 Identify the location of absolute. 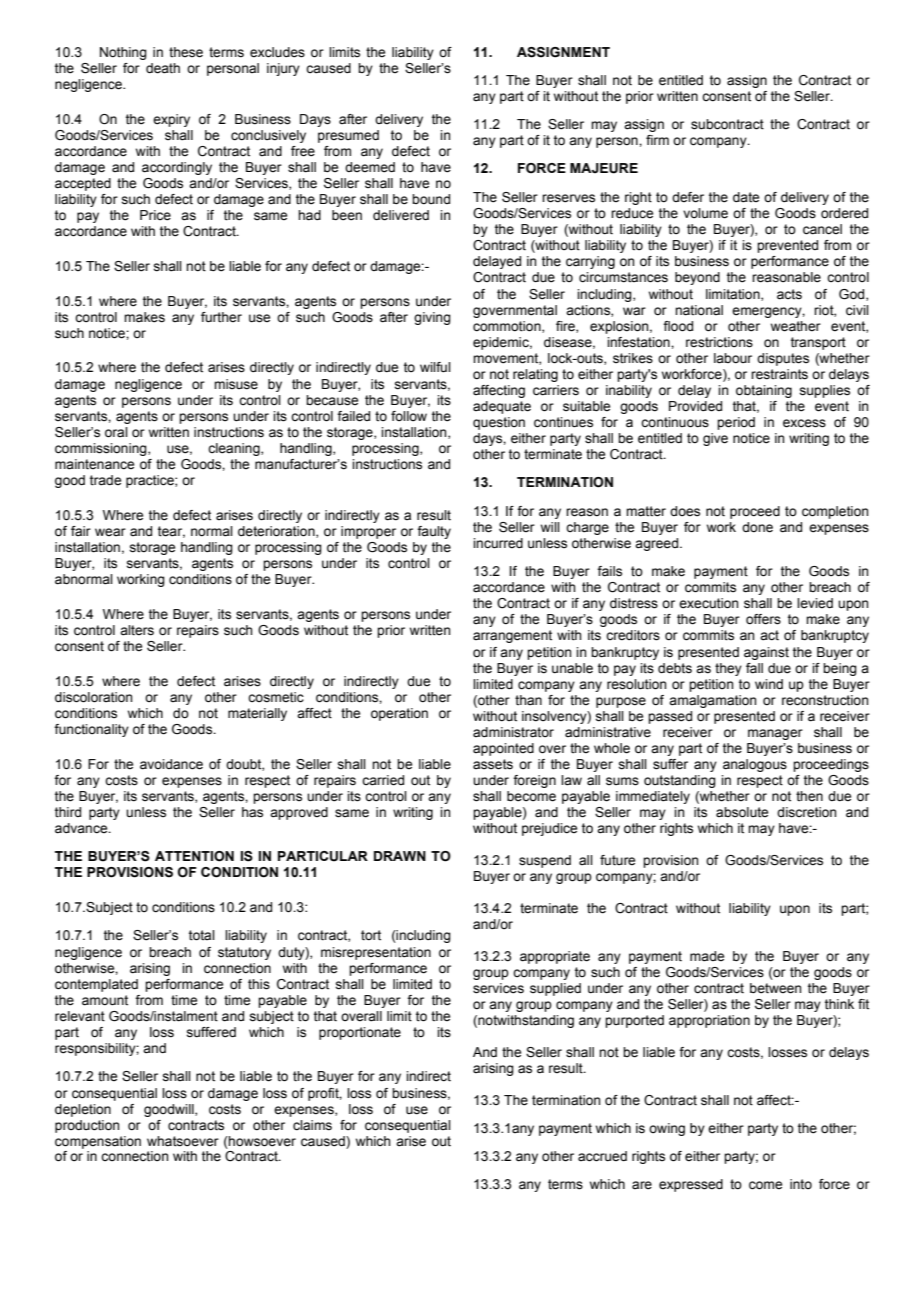
(742, 812).
